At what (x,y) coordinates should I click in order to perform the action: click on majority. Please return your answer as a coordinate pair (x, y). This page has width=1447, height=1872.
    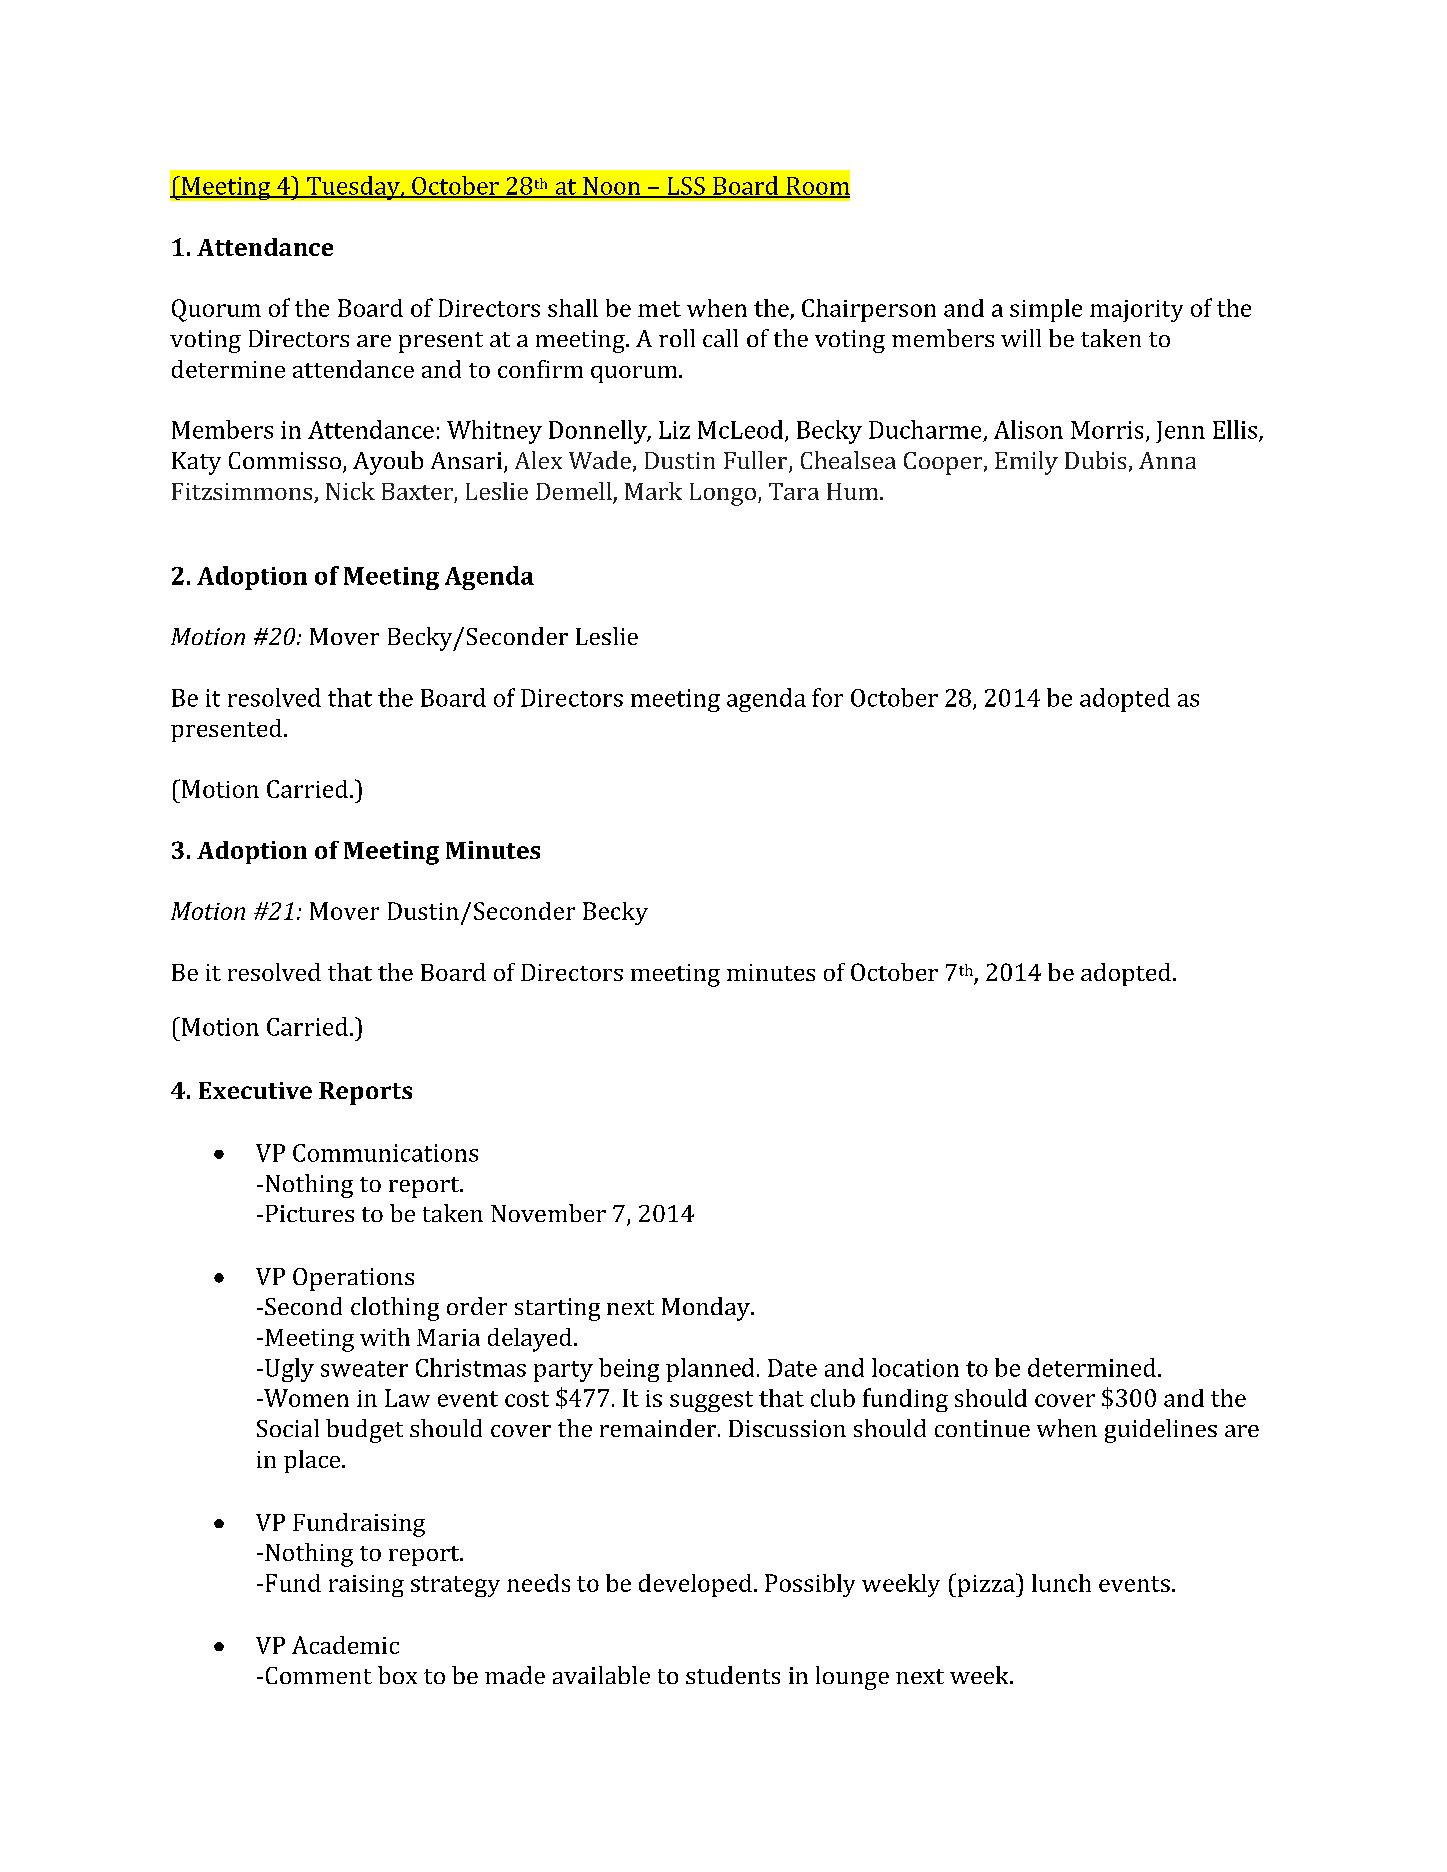
    Looking at the image, I should click on (1136, 311).
